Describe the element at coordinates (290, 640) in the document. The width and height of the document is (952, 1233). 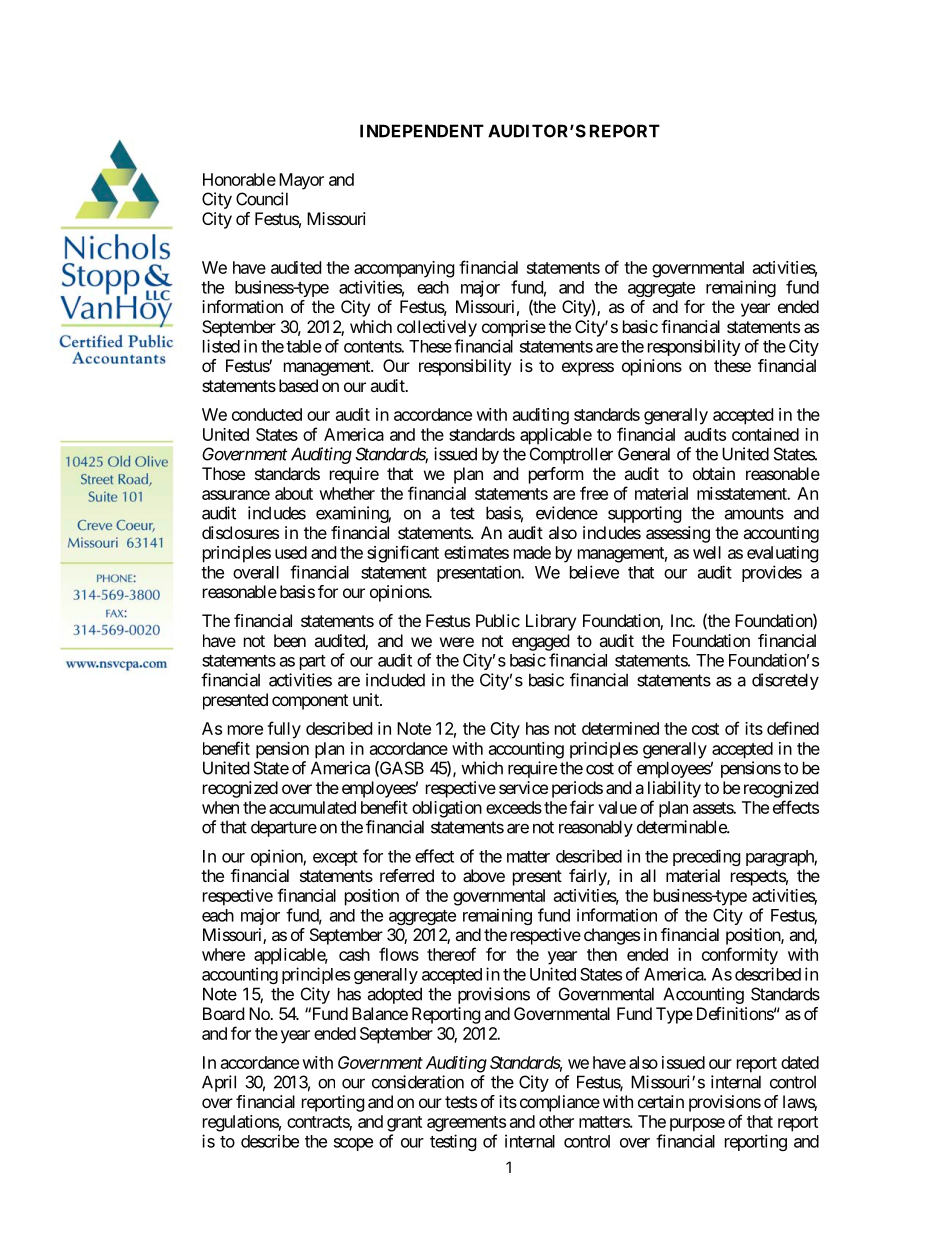
I see `been` at that location.
